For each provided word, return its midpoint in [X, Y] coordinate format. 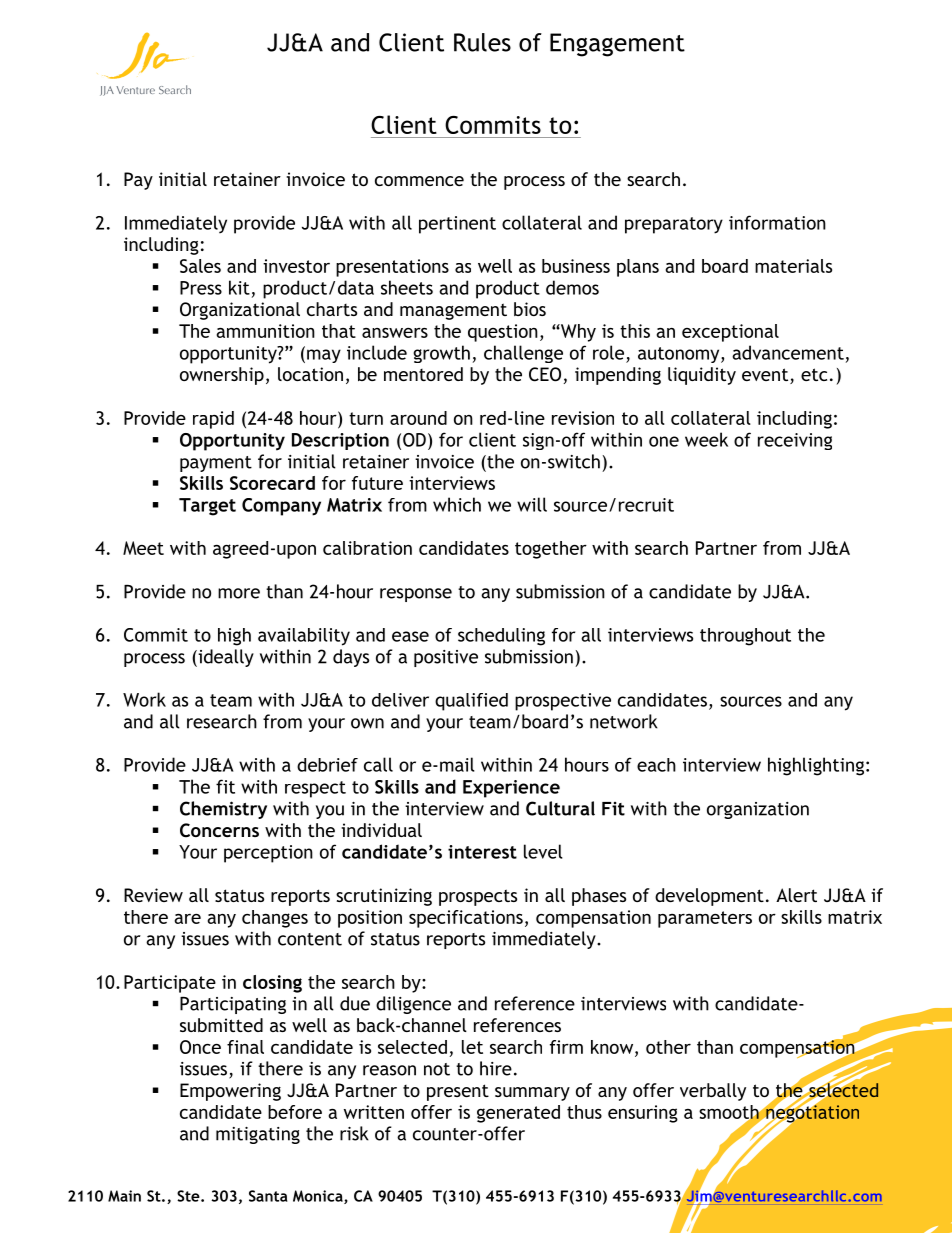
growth [441, 354]
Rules [482, 42]
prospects [478, 897]
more [239, 593]
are [187, 919]
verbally [713, 1092]
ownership [222, 376]
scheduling [501, 637]
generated [518, 1114]
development [709, 897]
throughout [745, 637]
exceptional [730, 333]
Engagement [617, 45]
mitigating [258, 1135]
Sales [200, 266]
